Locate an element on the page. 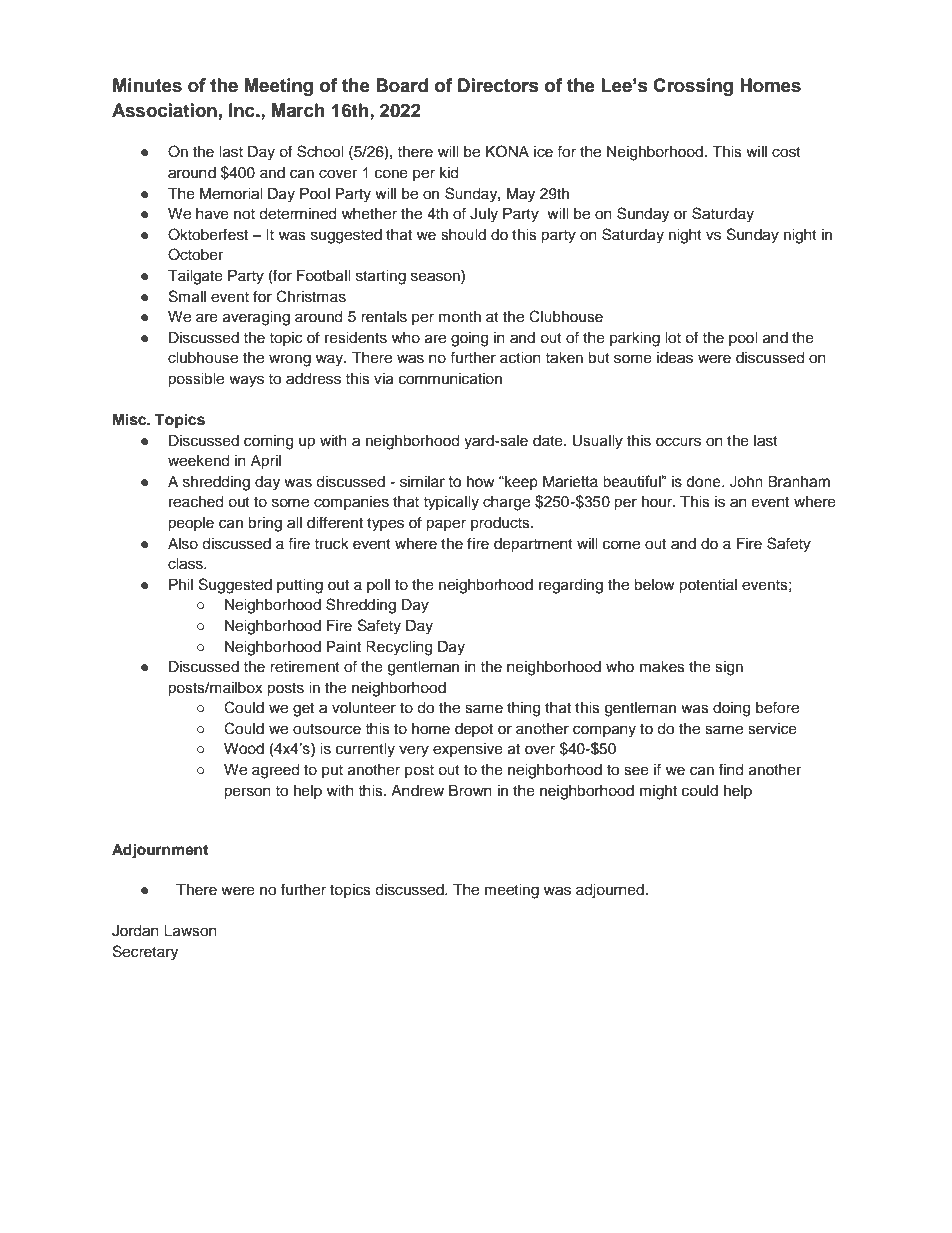  Association is located at coordinates (164, 110).
